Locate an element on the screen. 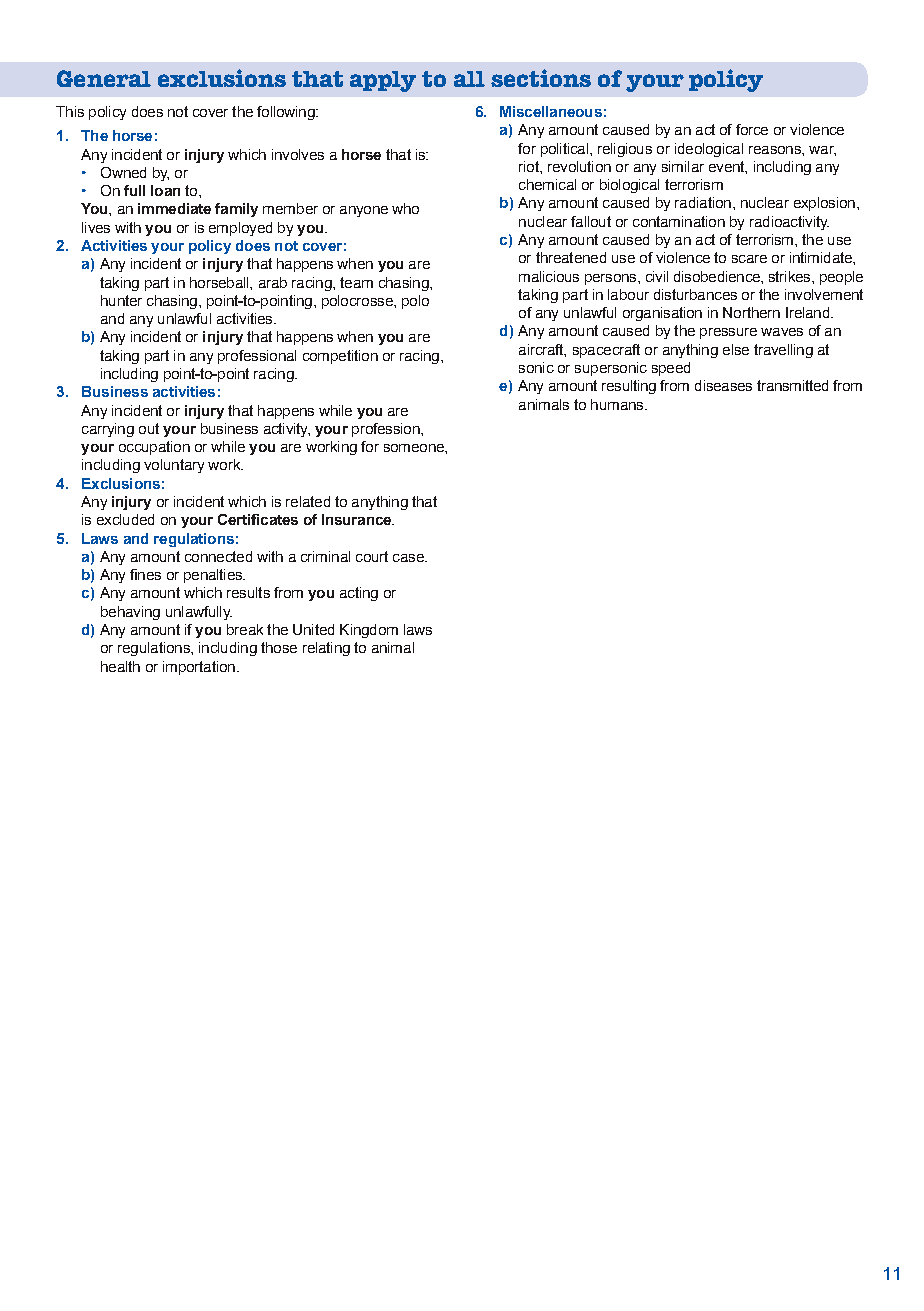 Image resolution: width=924 pixels, height=1311 pixels. apply is located at coordinates (383, 81).
